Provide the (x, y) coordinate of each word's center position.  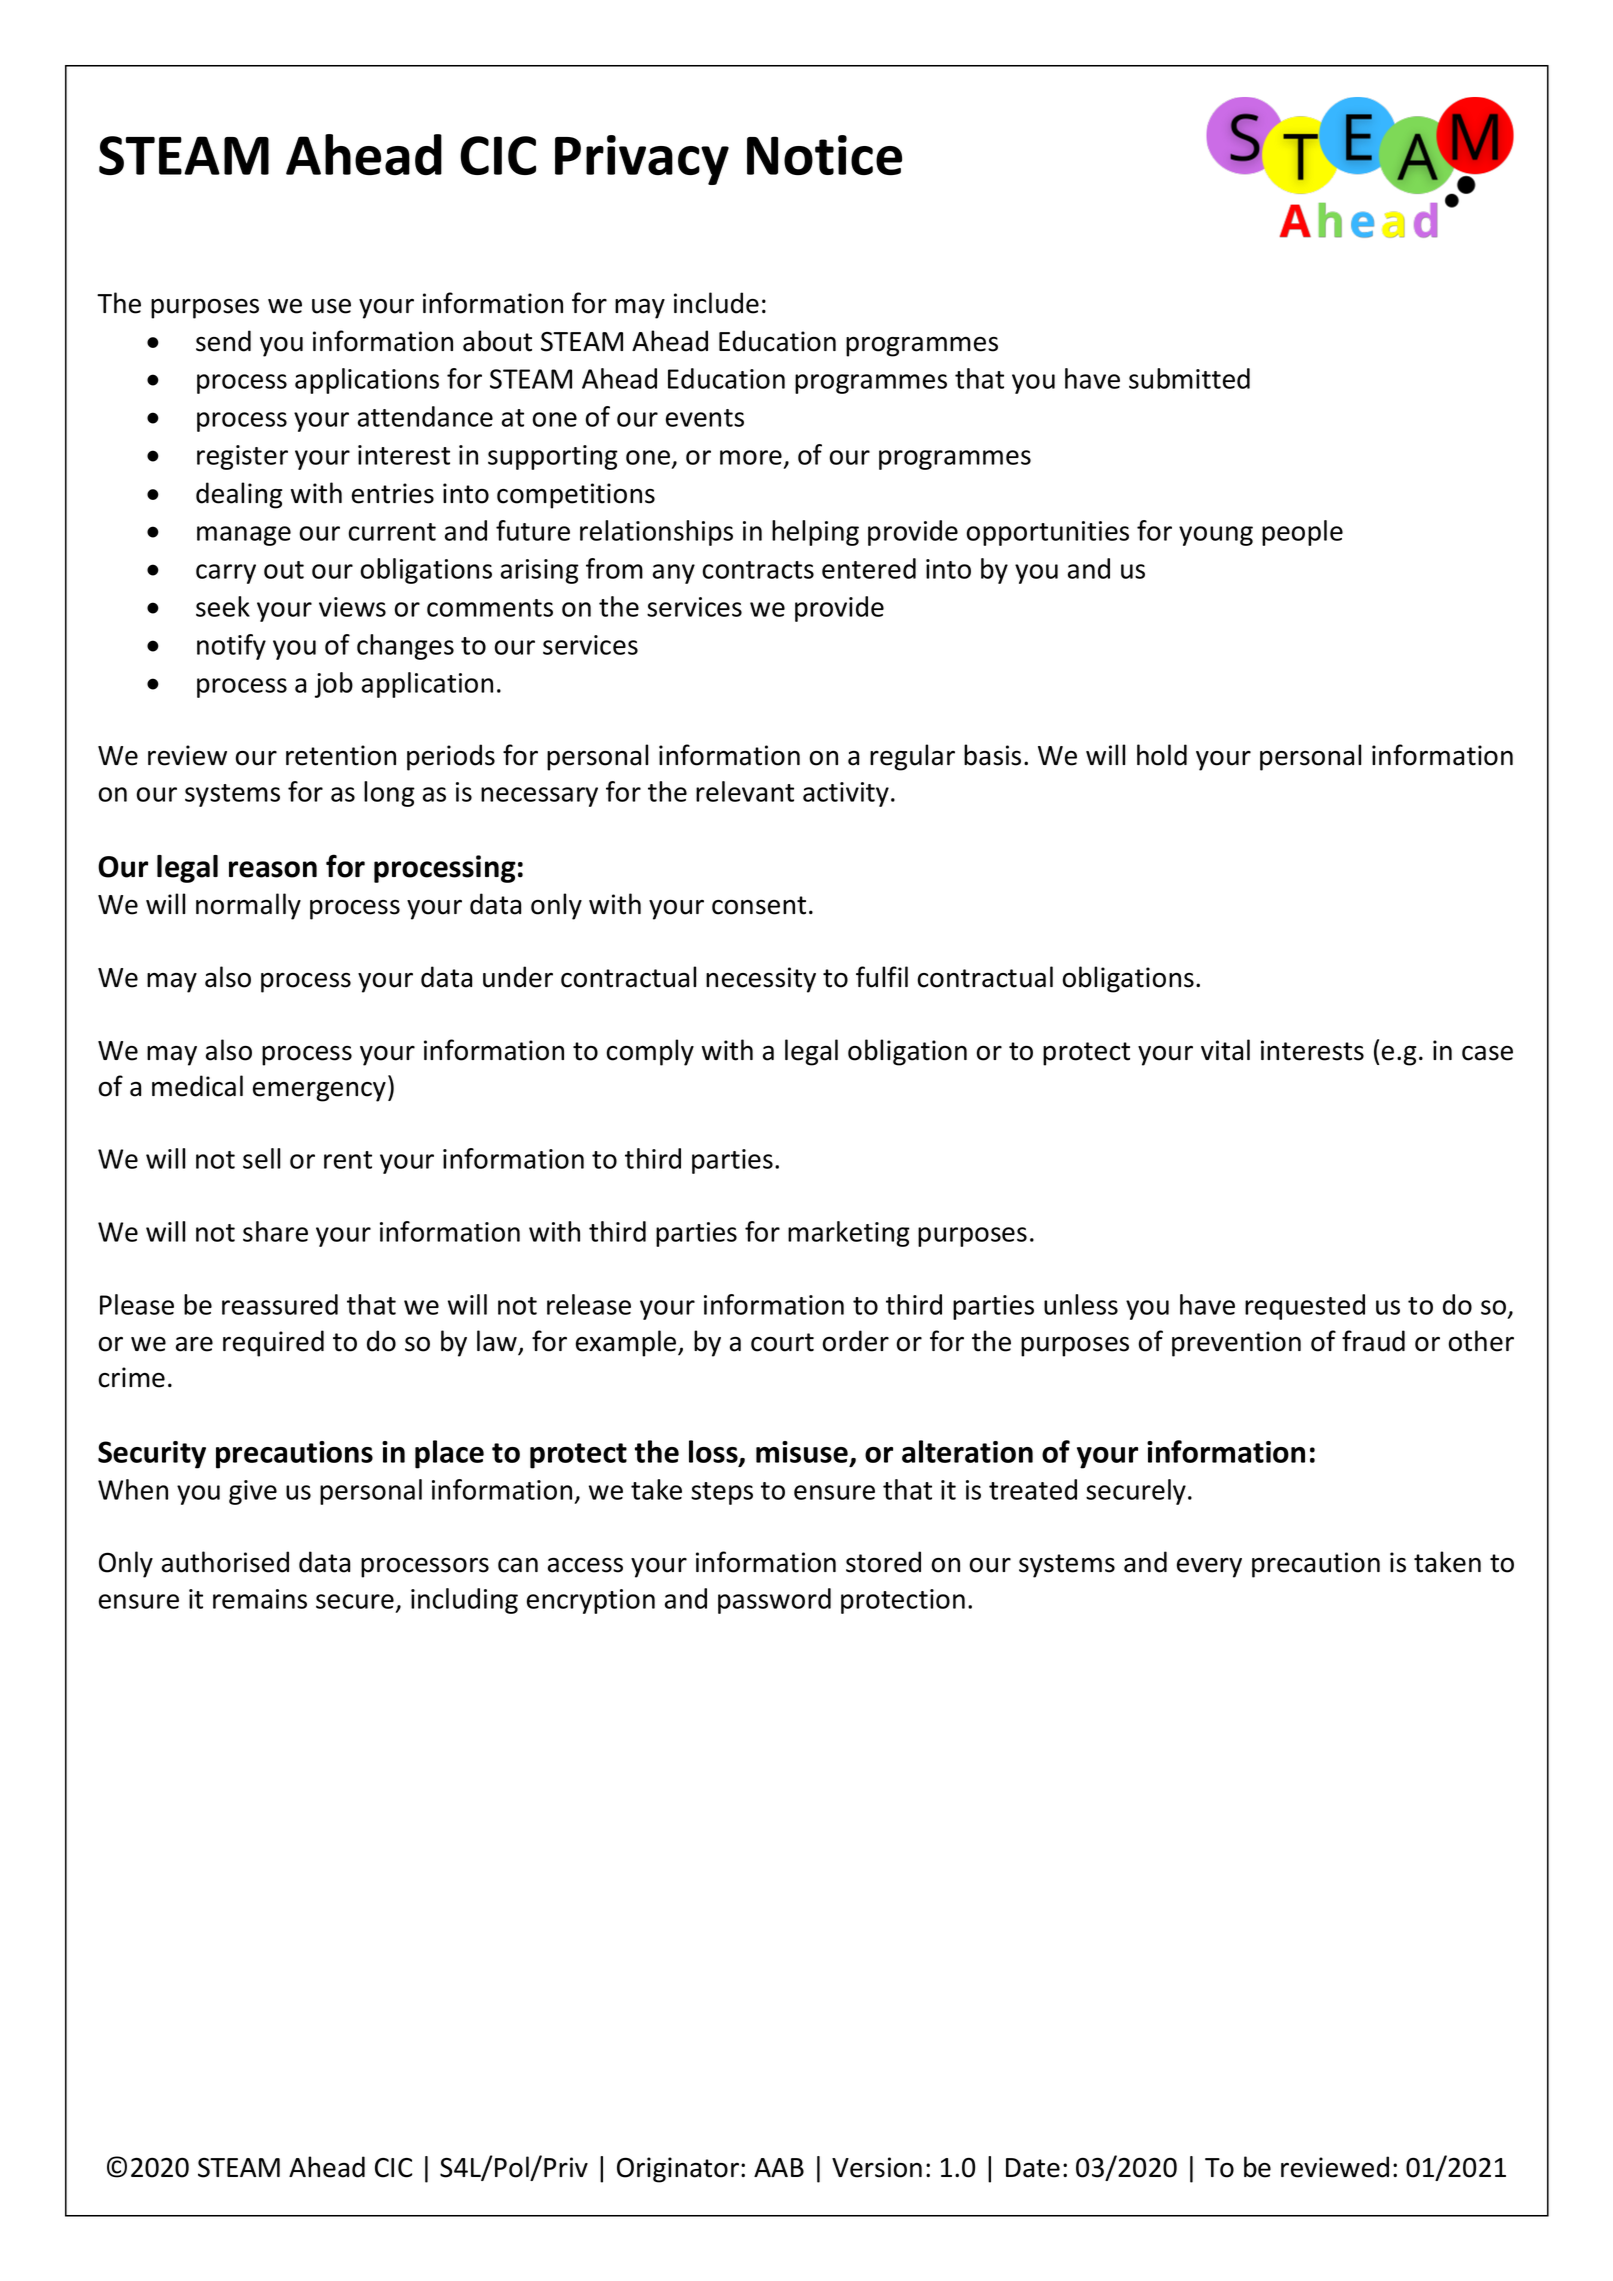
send (223, 341)
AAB (779, 2167)
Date (1033, 2168)
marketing (849, 1234)
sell (261, 1158)
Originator (679, 2170)
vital (1225, 1050)
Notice (824, 155)
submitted (1189, 378)
